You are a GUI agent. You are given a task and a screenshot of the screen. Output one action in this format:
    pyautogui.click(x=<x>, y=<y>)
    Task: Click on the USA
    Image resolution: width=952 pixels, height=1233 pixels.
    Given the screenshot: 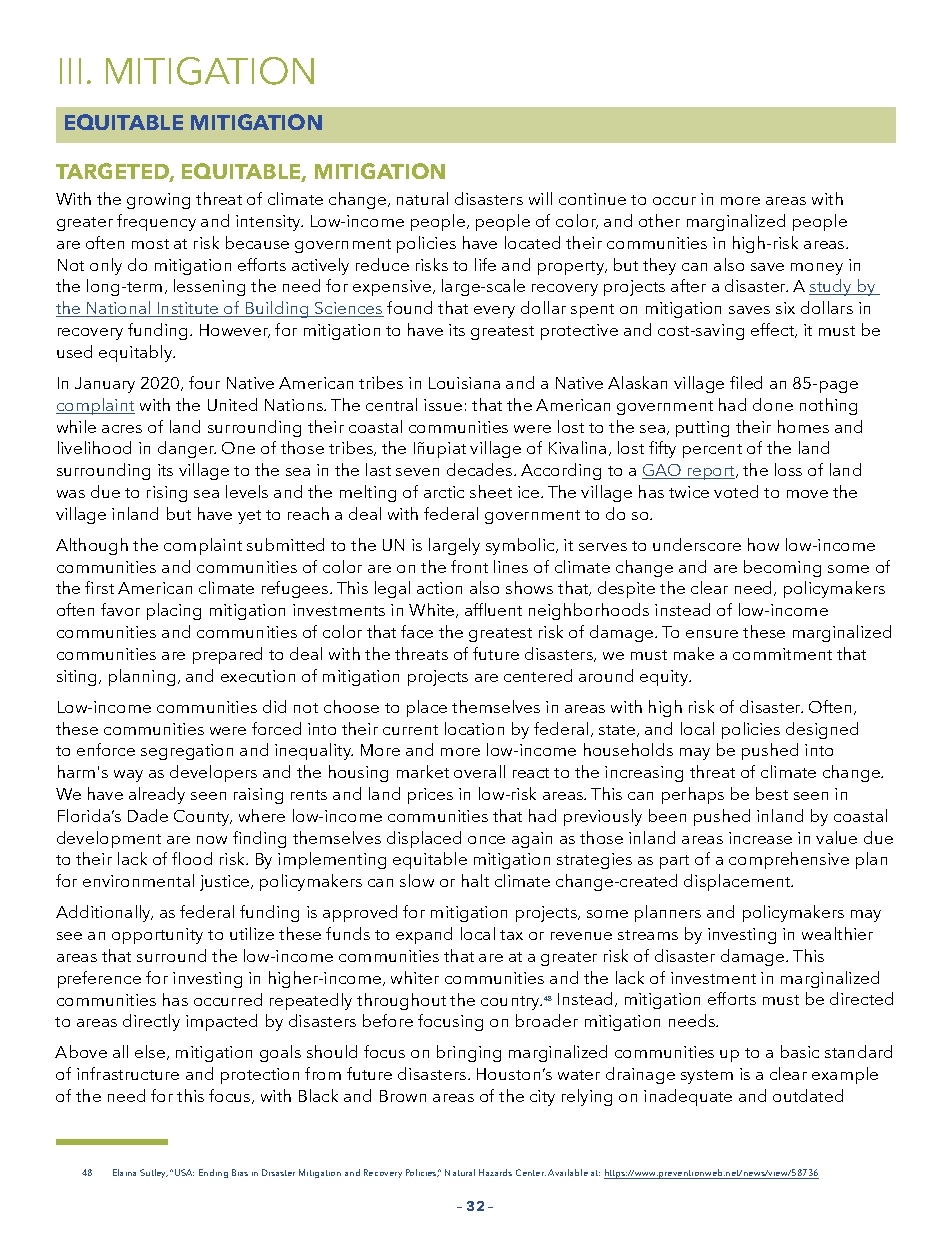 What is the action you would take?
    pyautogui.click(x=184, y=1172)
